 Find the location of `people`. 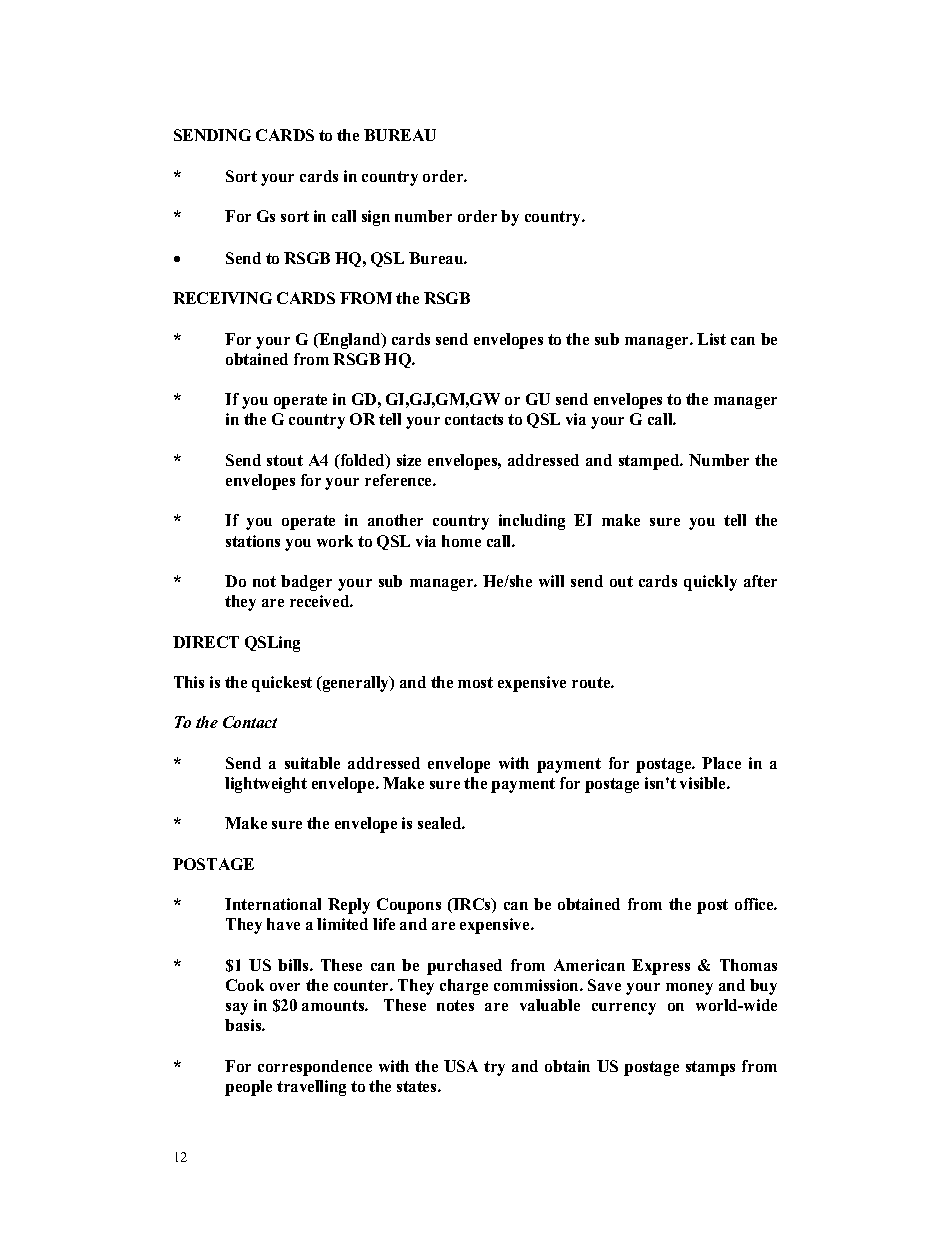

people is located at coordinates (248, 1088).
